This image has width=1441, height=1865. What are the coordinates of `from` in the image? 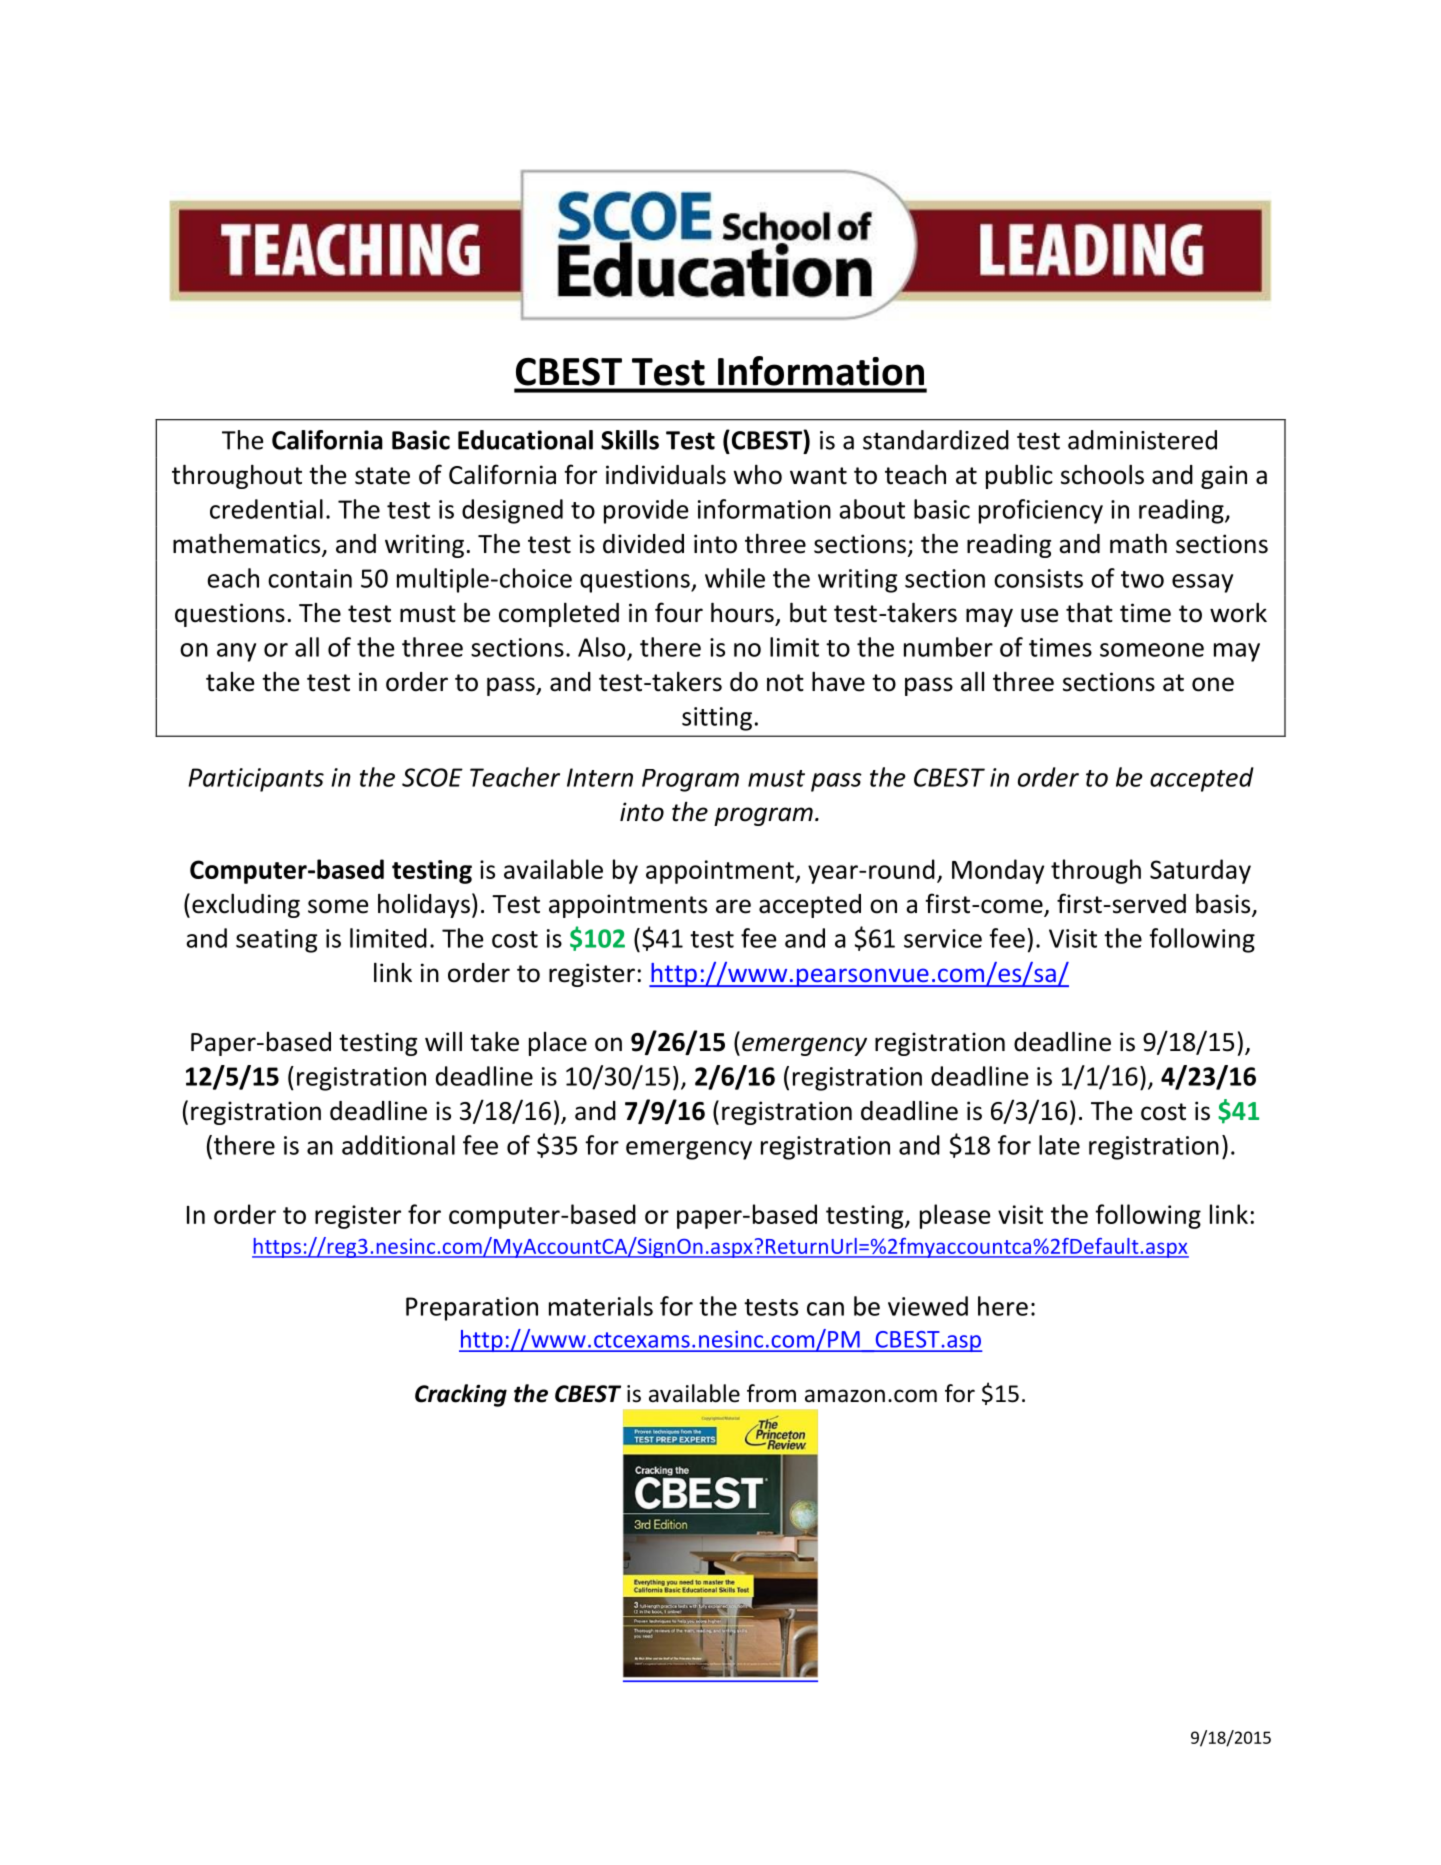 It's located at (771, 1393).
